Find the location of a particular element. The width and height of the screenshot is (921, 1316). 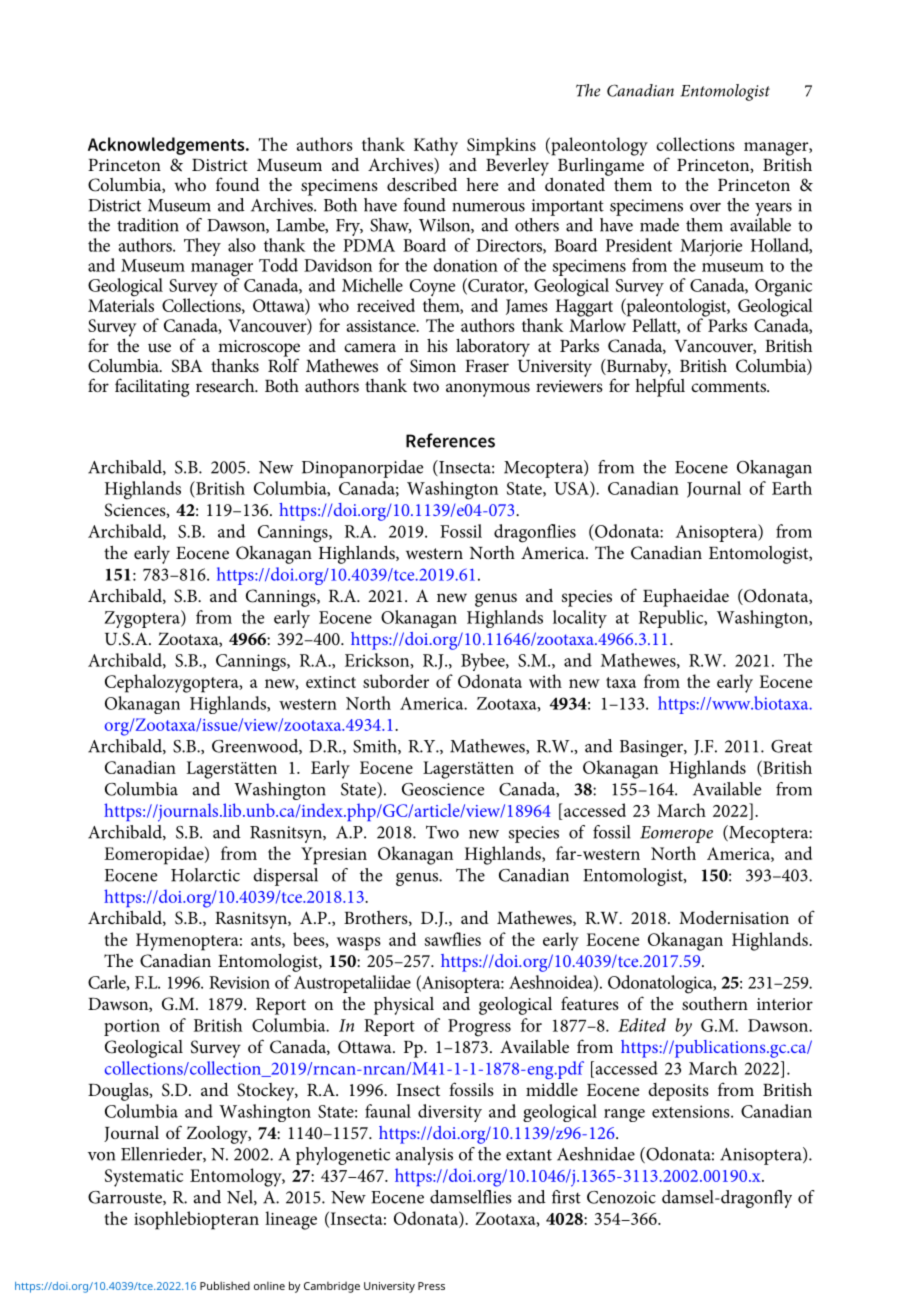

extinct is located at coordinates (331, 682).
